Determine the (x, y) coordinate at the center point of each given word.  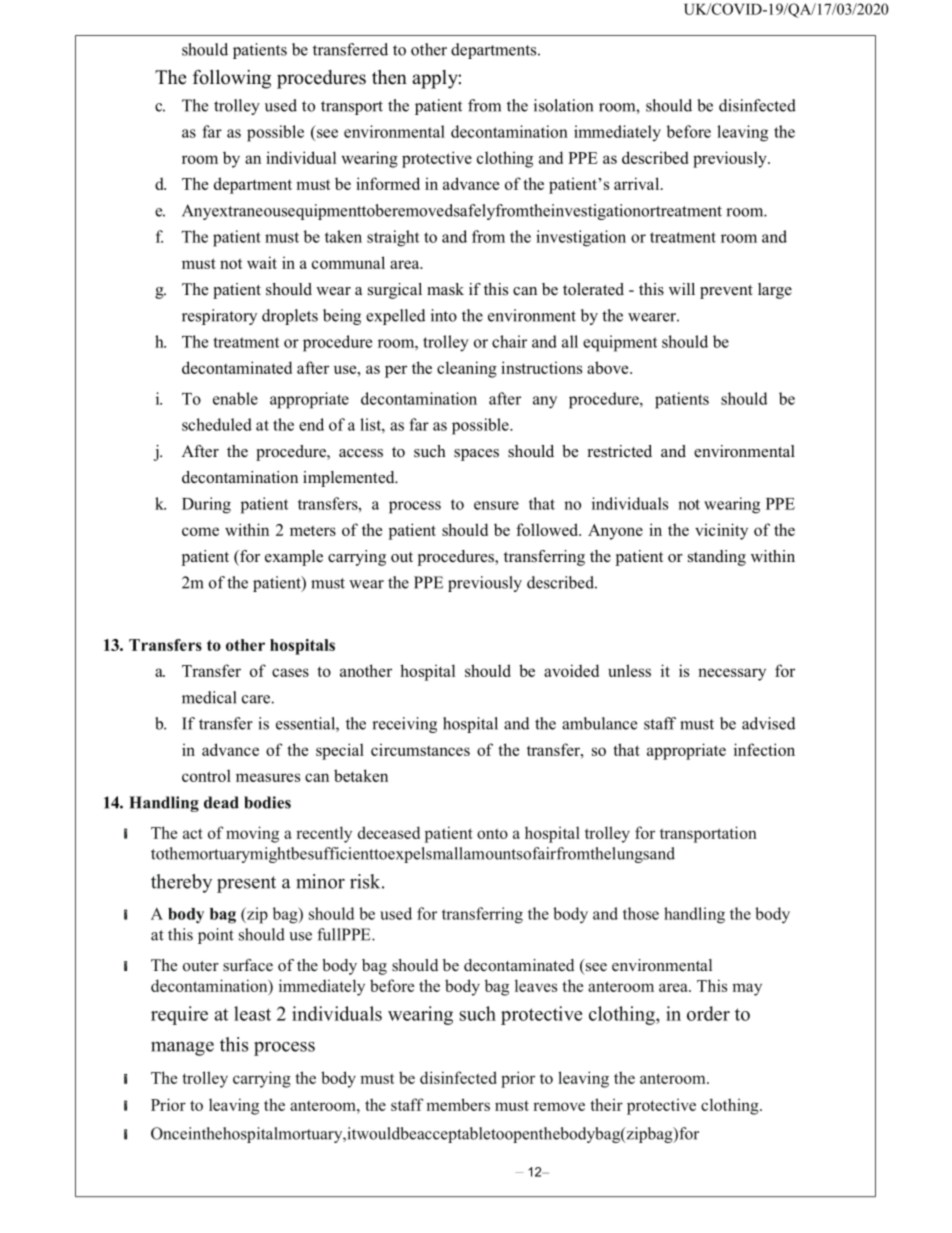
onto (492, 833)
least (252, 1013)
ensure (496, 505)
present (246, 884)
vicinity (721, 531)
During (206, 505)
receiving (404, 725)
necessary (732, 674)
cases (290, 672)
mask (445, 289)
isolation (563, 105)
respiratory (219, 317)
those (641, 913)
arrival (638, 183)
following (232, 79)
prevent (726, 292)
